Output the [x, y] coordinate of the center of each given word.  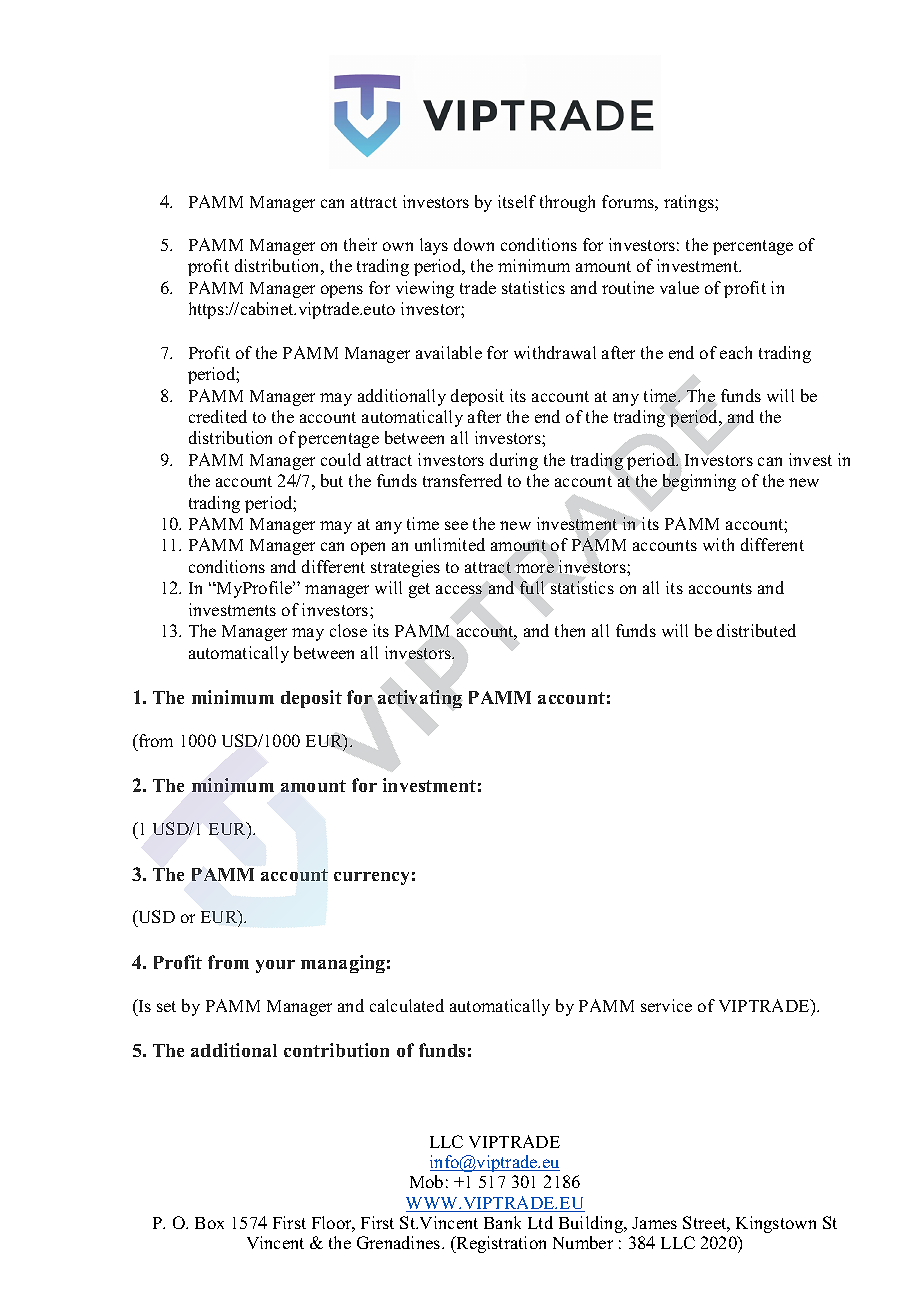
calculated [407, 1005]
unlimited [450, 544]
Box [209, 1223]
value [679, 287]
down [474, 244]
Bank [502, 1222]
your [275, 966]
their [360, 244]
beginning [699, 482]
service [666, 1005]
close [348, 630]
